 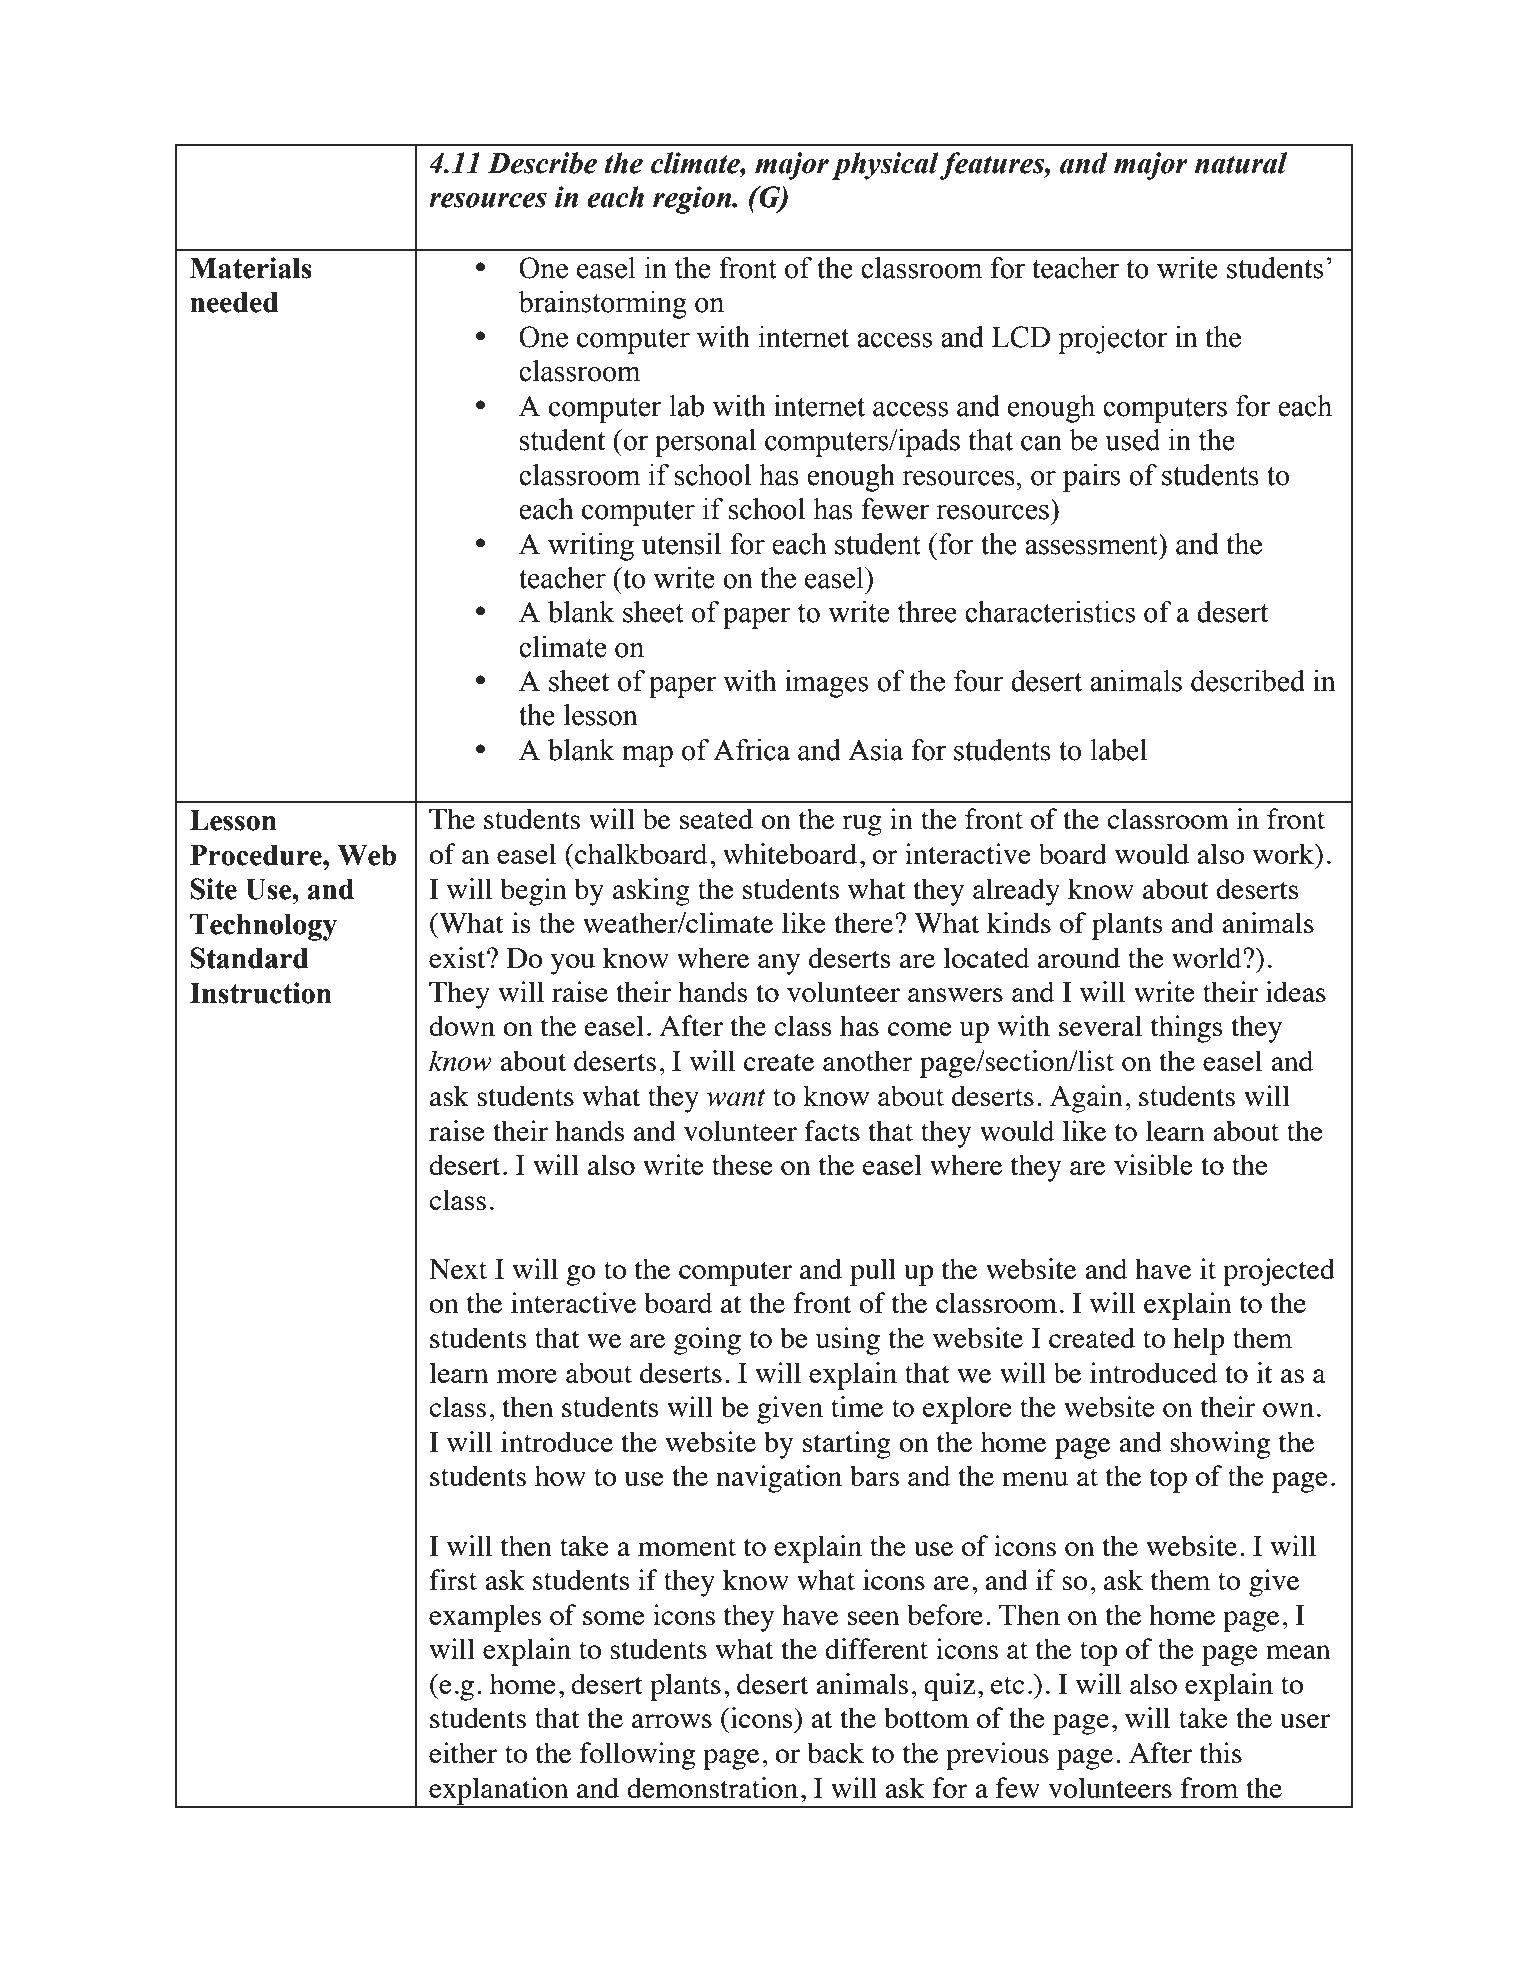 What do you see at coordinates (1118, 750) in the screenshot?
I see `label` at bounding box center [1118, 750].
